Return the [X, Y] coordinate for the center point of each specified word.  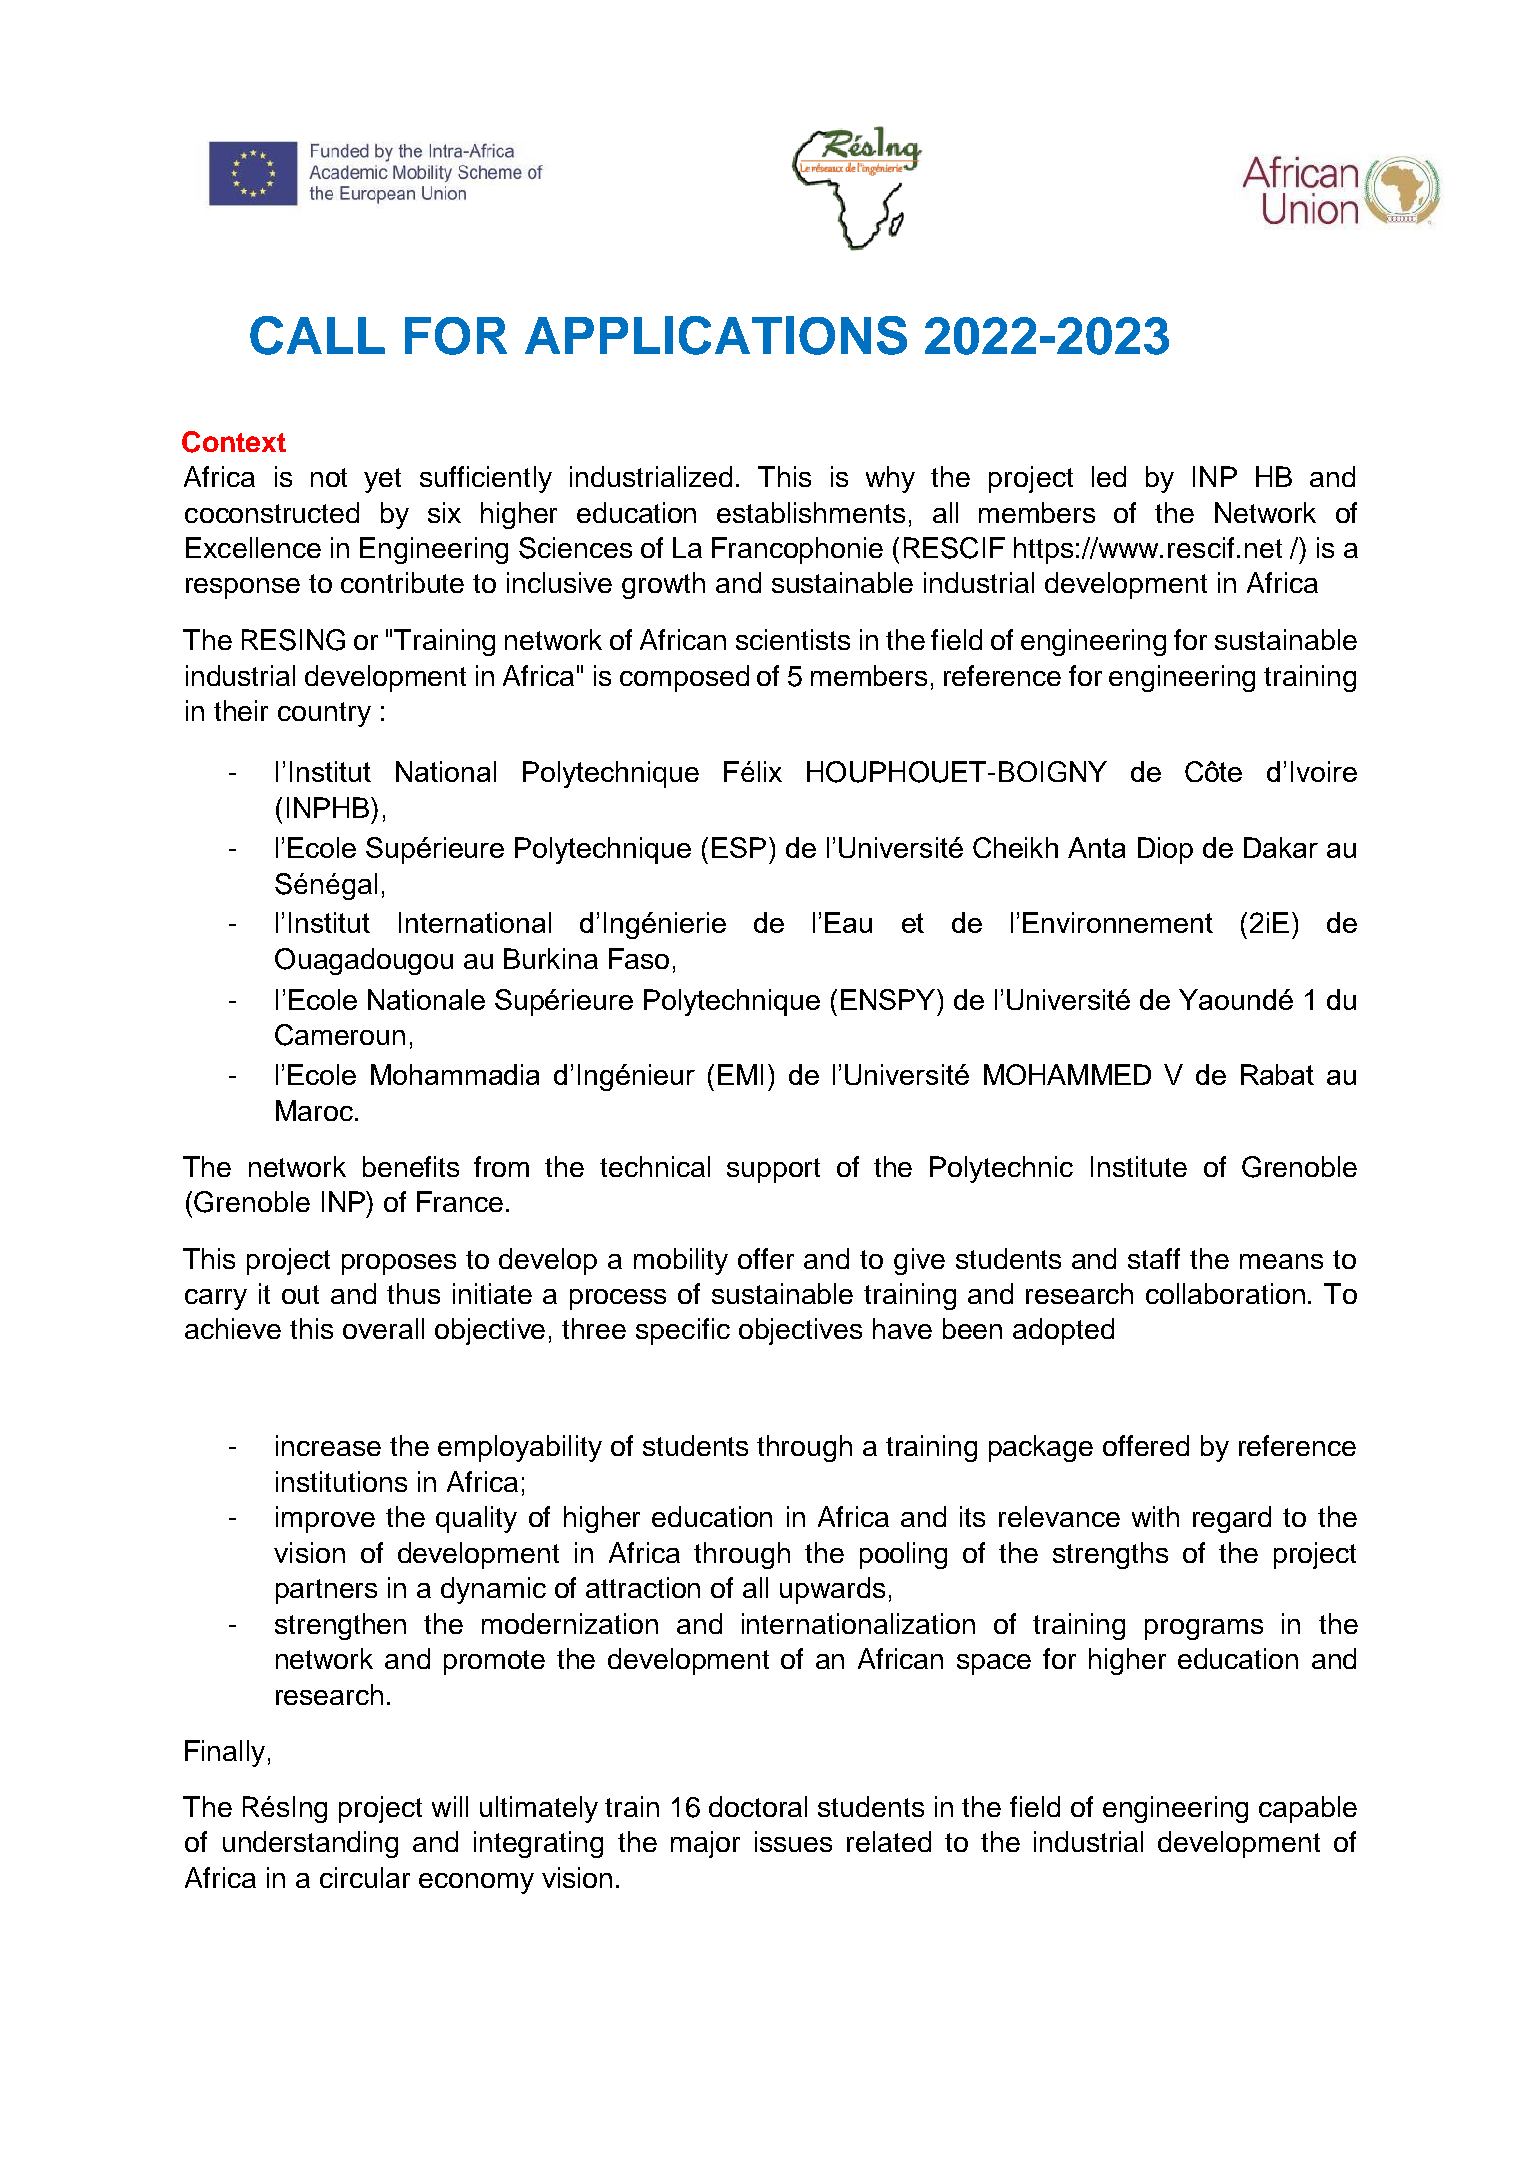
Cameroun [340, 1035]
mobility [681, 1261]
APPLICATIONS [716, 335]
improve [325, 1519]
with [1155, 1516]
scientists [793, 639]
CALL [317, 335]
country [324, 714]
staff [1154, 1258]
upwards [832, 1590]
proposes [399, 1264]
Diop [1165, 850]
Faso [639, 958]
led [1109, 476]
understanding [310, 1844]
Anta [1096, 847]
